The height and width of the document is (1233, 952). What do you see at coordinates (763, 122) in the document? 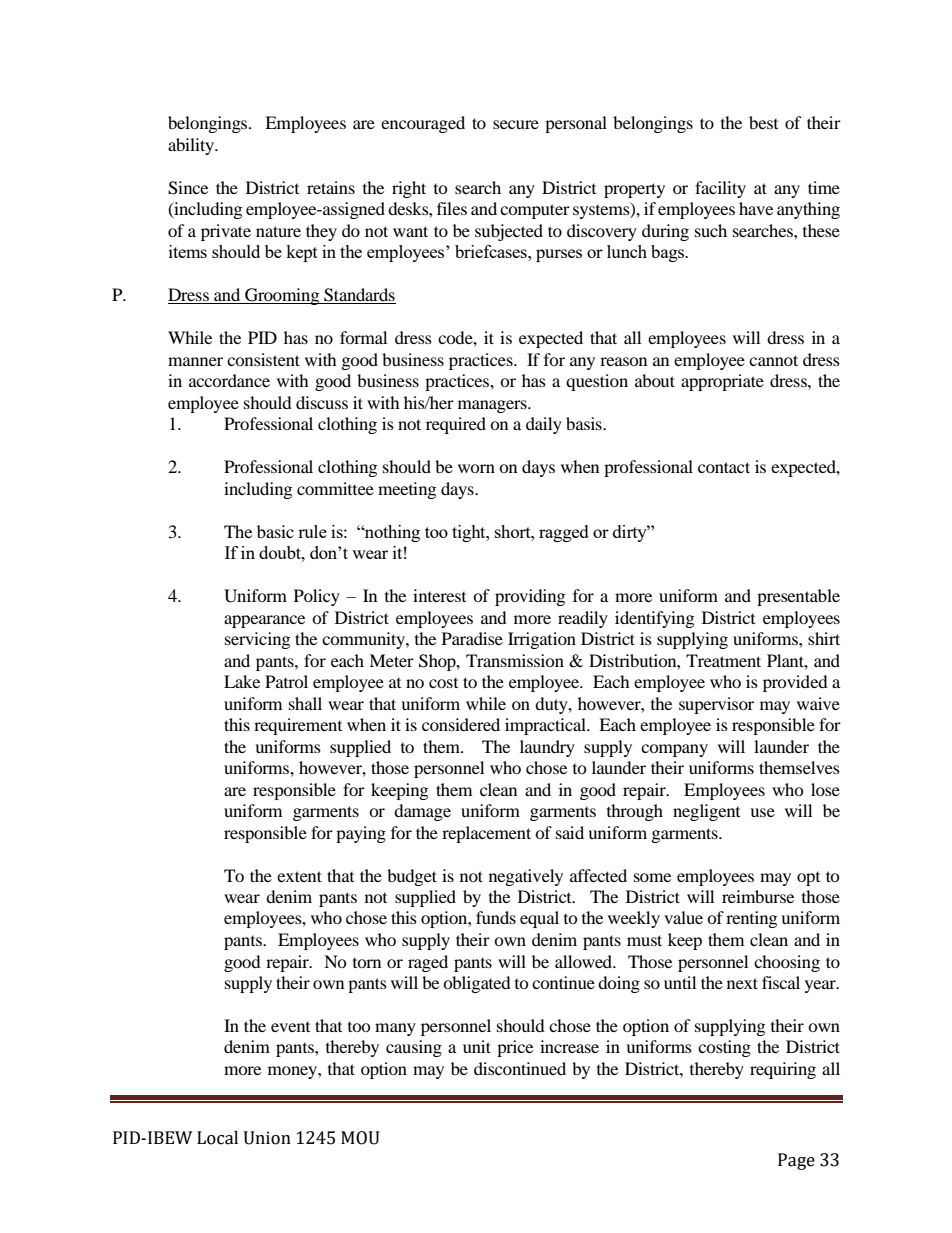
I see `best` at bounding box center [763, 122].
